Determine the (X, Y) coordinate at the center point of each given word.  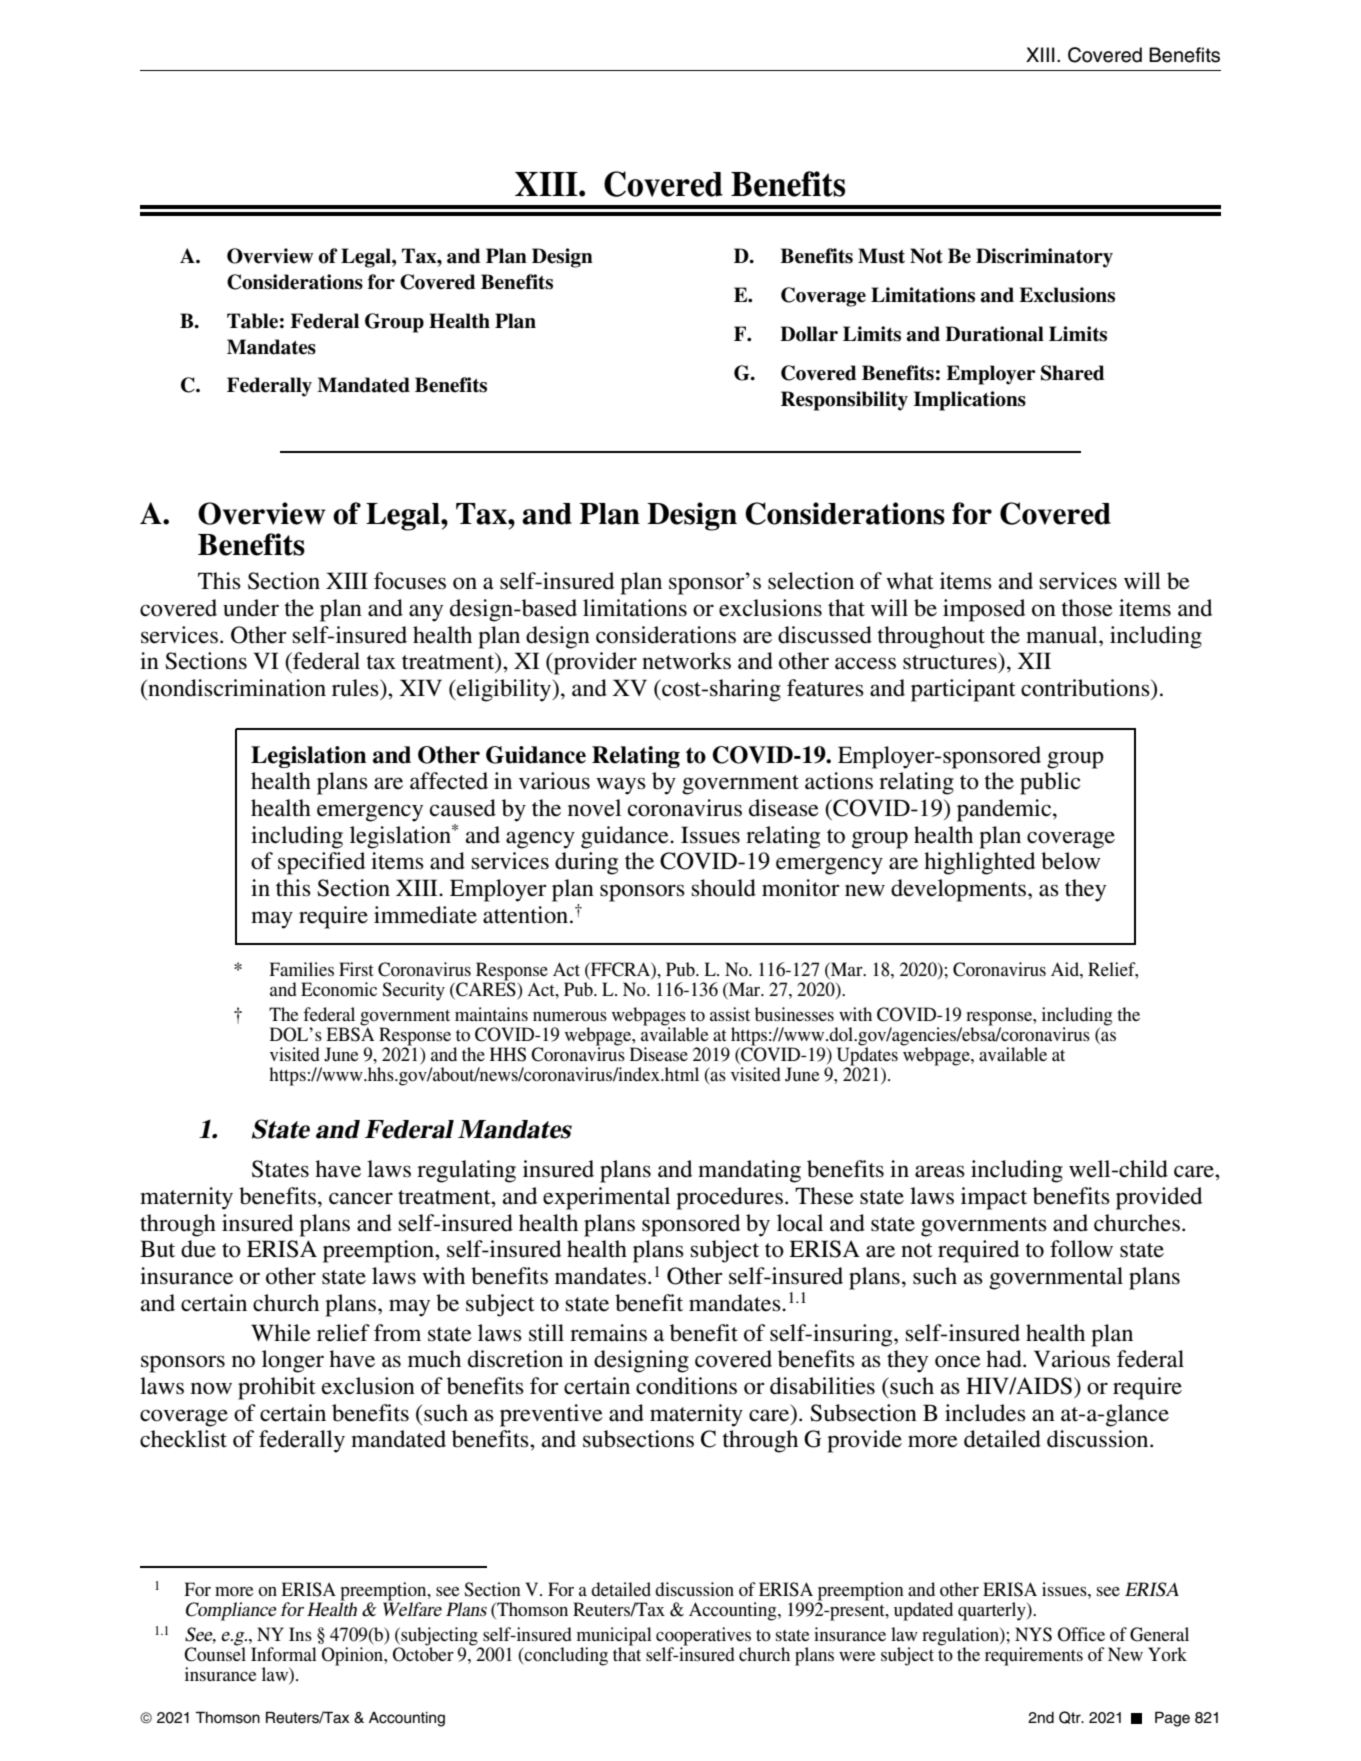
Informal (284, 1654)
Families (301, 969)
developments (960, 890)
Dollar (809, 334)
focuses (410, 581)
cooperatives (703, 1637)
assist (730, 1014)
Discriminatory (1044, 258)
